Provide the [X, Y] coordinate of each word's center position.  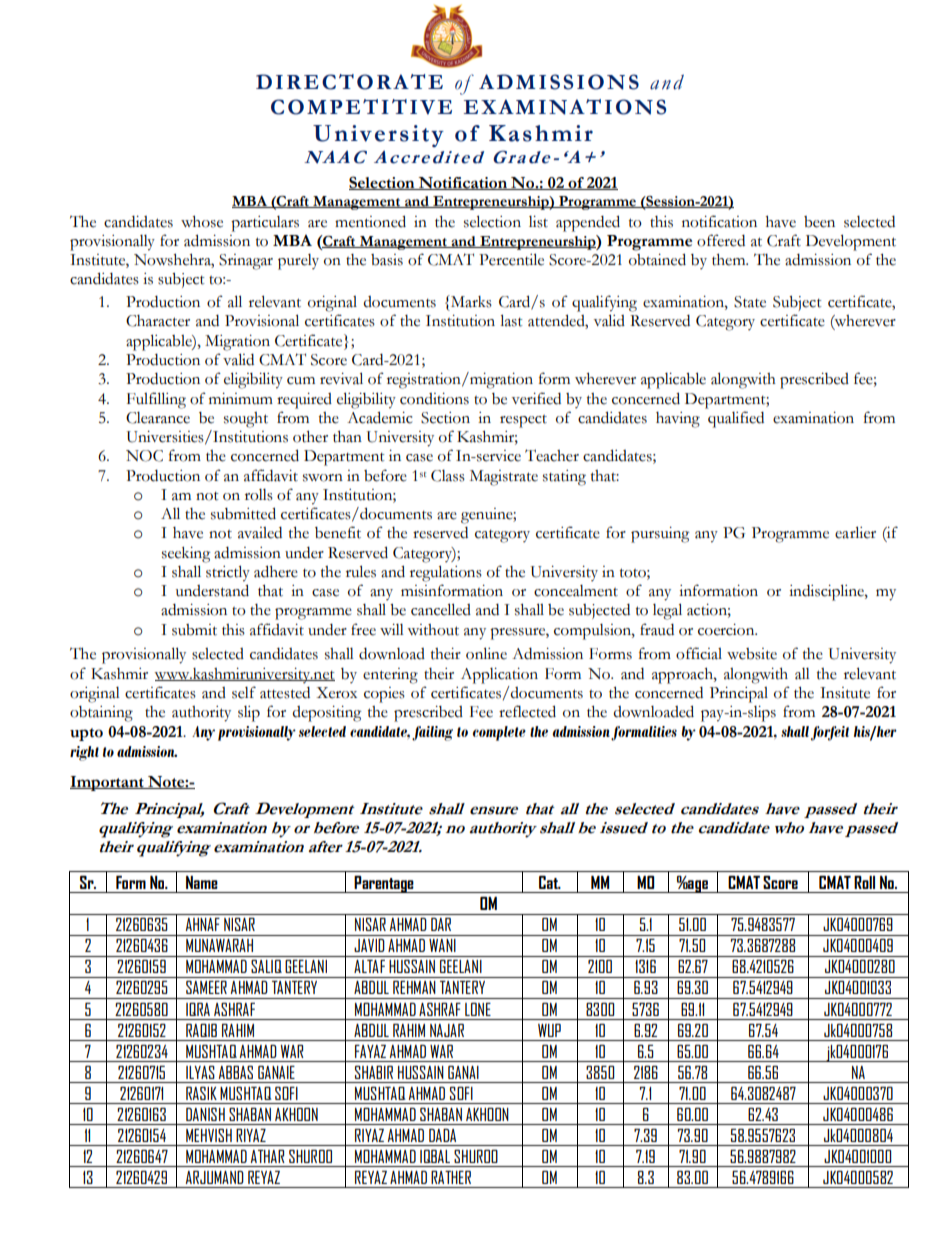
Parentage [384, 884]
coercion [727, 630]
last [511, 320]
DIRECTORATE [349, 82]
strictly [228, 573]
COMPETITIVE [361, 107]
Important [108, 783]
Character [158, 321]
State [750, 302]
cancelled [441, 609]
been [819, 222]
